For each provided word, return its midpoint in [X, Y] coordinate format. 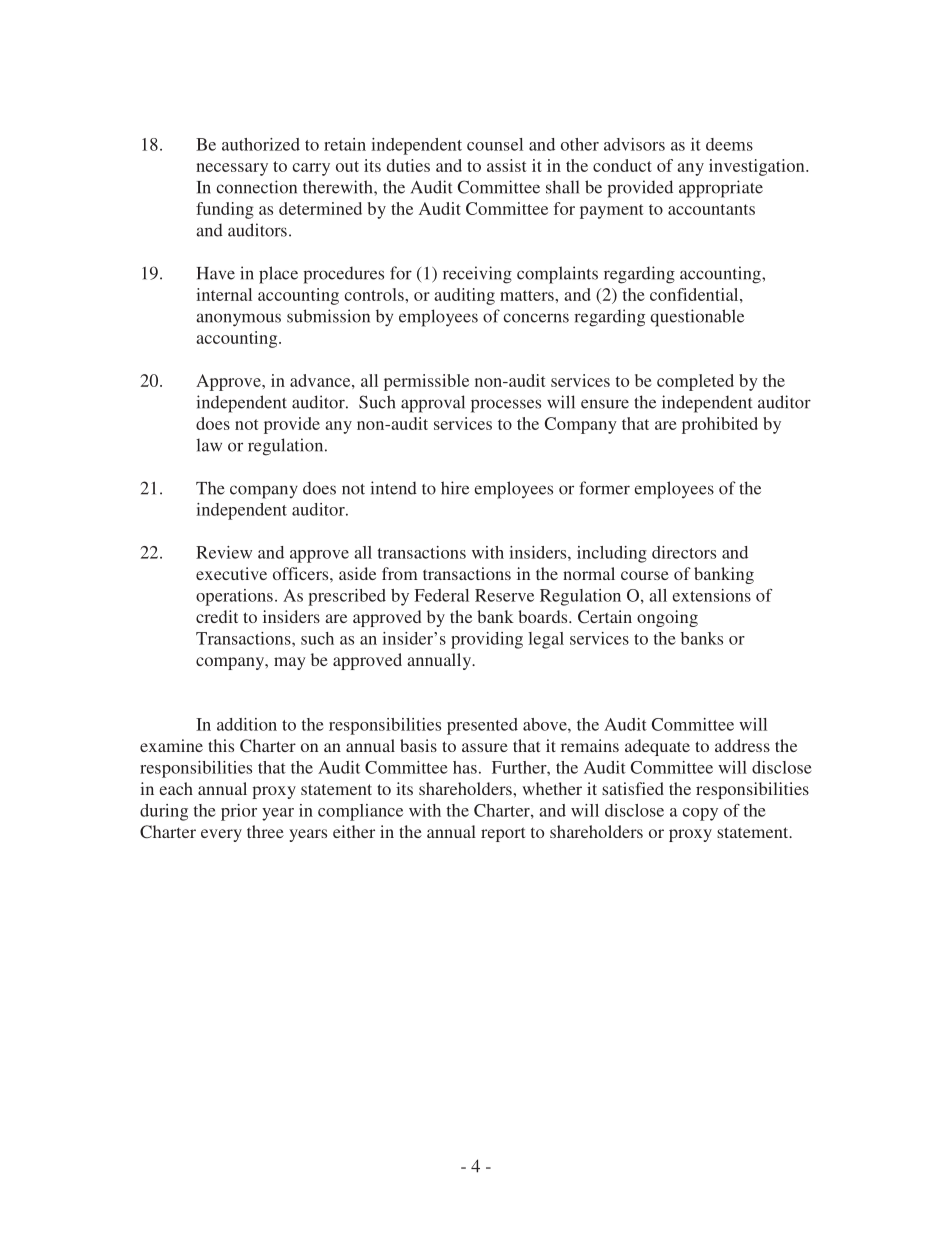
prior [239, 812]
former [604, 488]
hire [455, 488]
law [209, 445]
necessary [232, 169]
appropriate [721, 189]
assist [507, 165]
